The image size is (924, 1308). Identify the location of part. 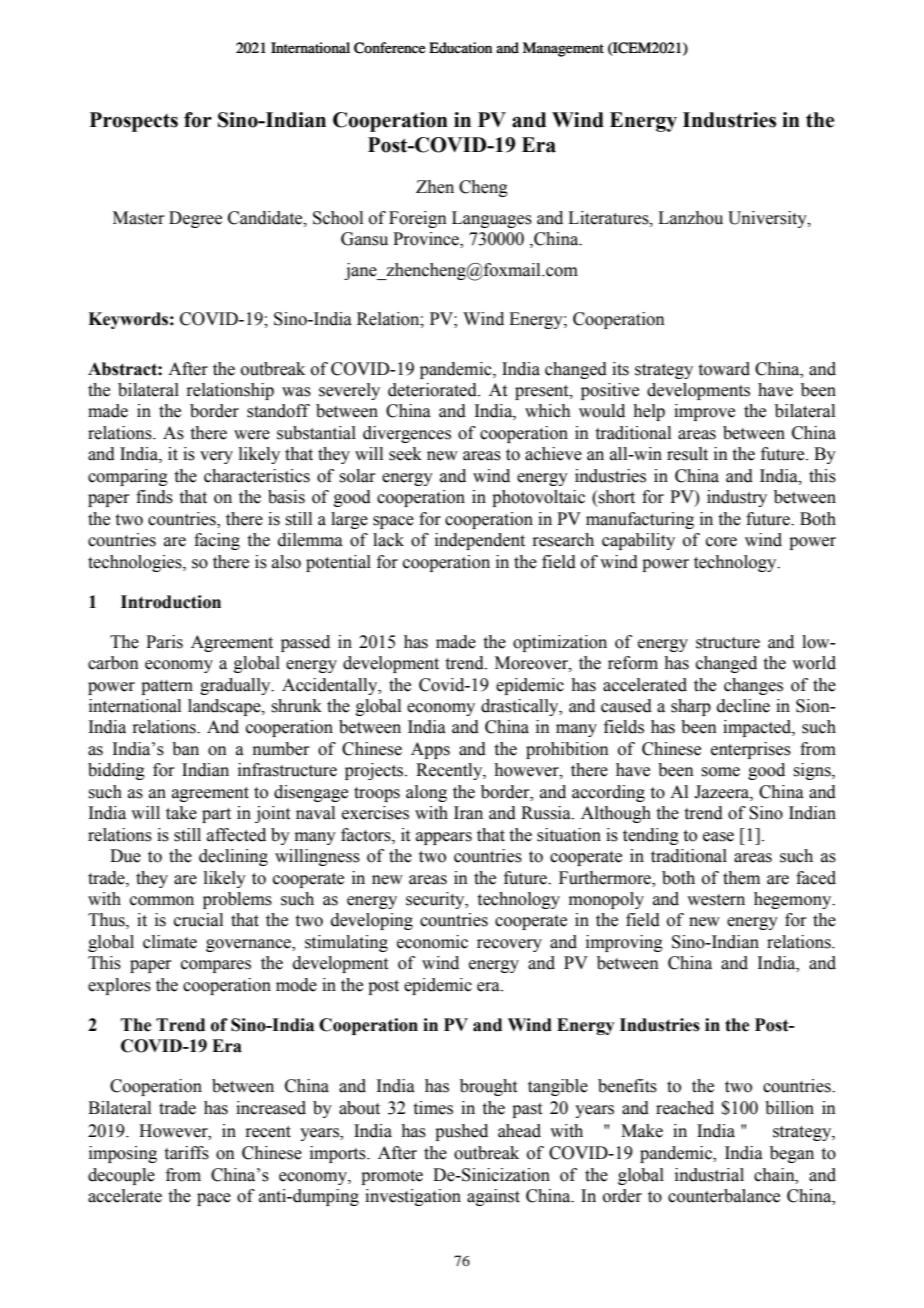
(216, 815).
